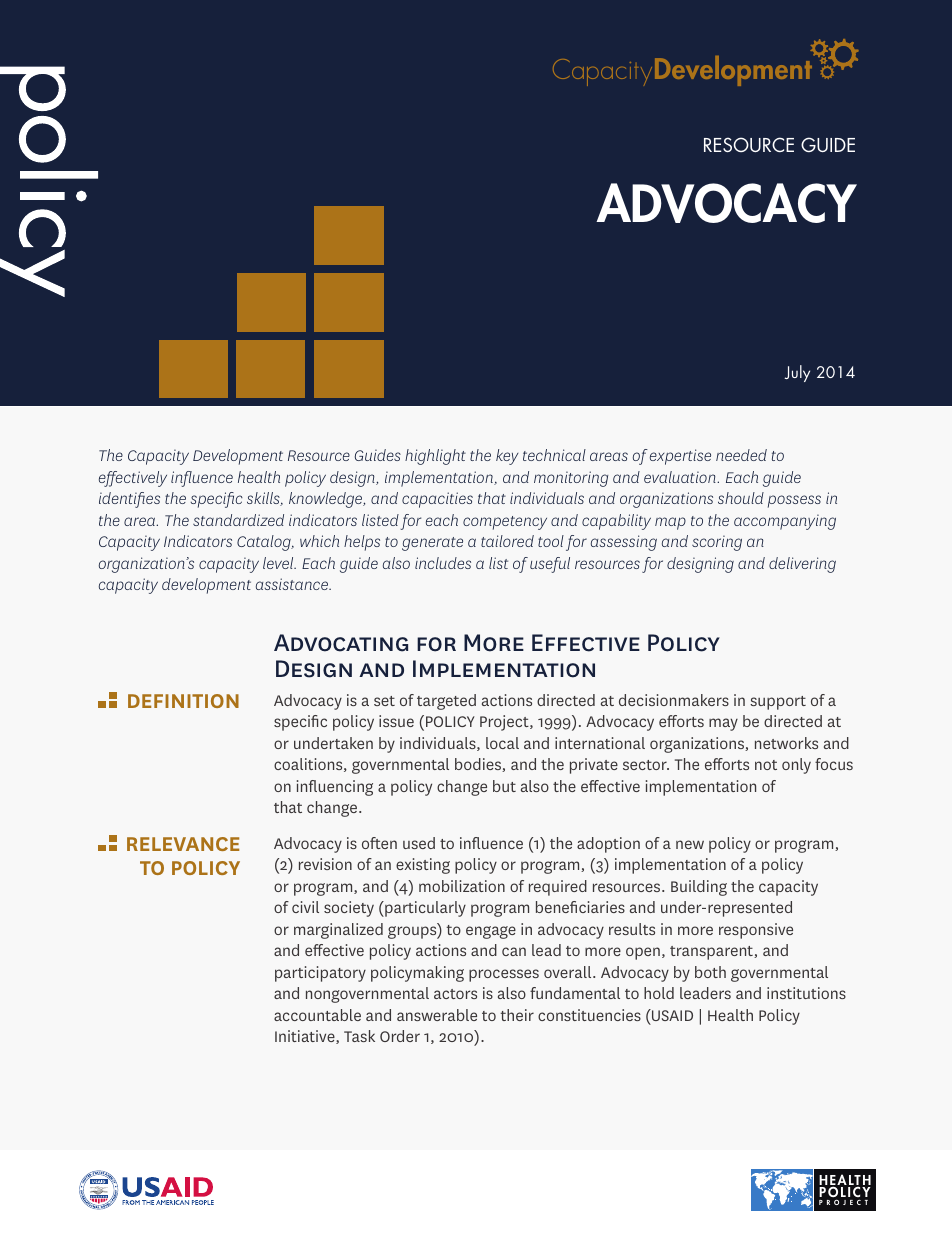 This image has height=1233, width=952. What do you see at coordinates (797, 373) in the image?
I see `July` at bounding box center [797, 373].
